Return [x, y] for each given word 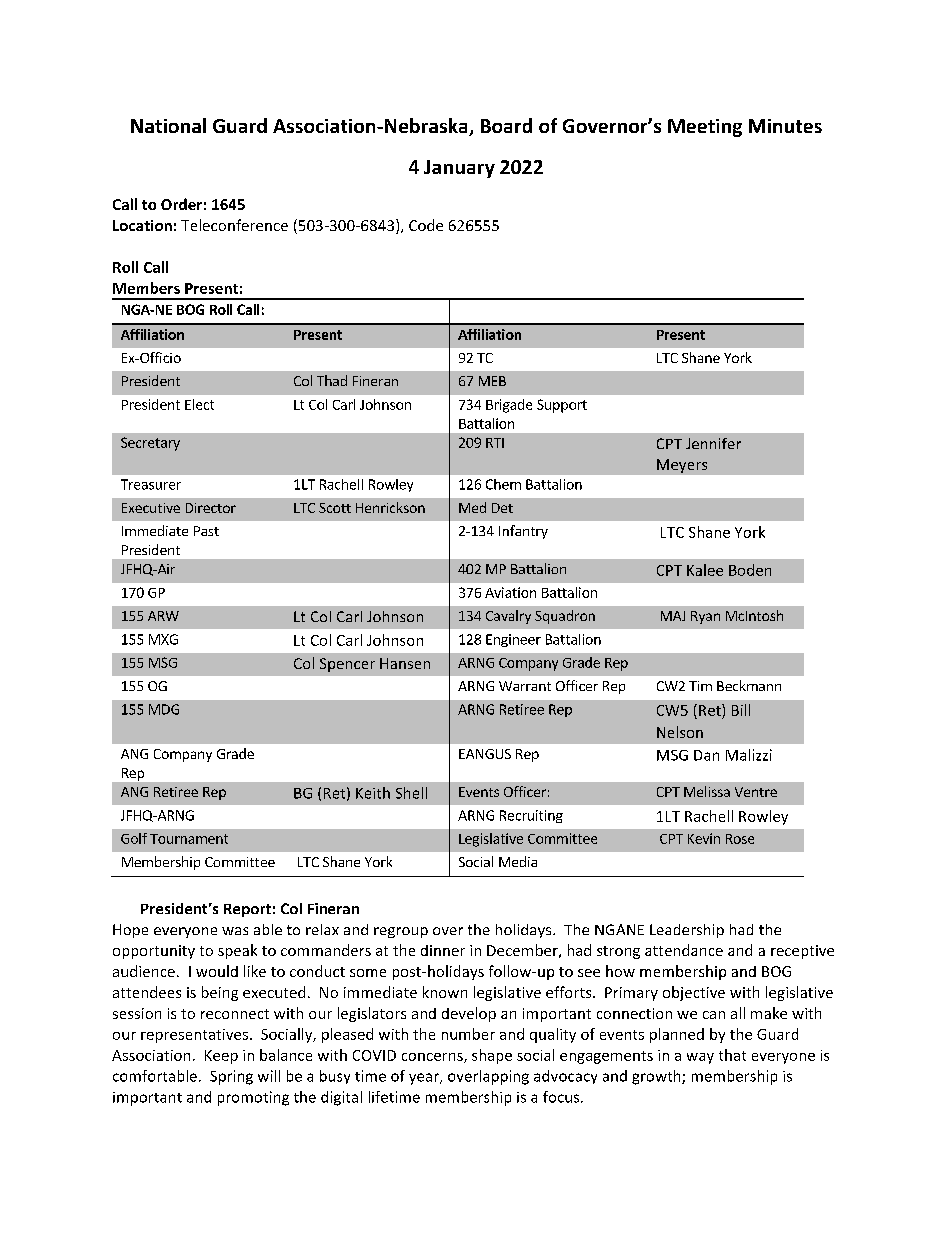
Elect [199, 404]
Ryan [705, 617]
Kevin [704, 838]
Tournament [189, 839]
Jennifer [713, 443]
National [168, 125]
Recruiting [531, 816]
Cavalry [508, 617]
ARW [163, 616]
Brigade [509, 406]
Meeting [705, 128]
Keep [221, 1057]
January [459, 169]
